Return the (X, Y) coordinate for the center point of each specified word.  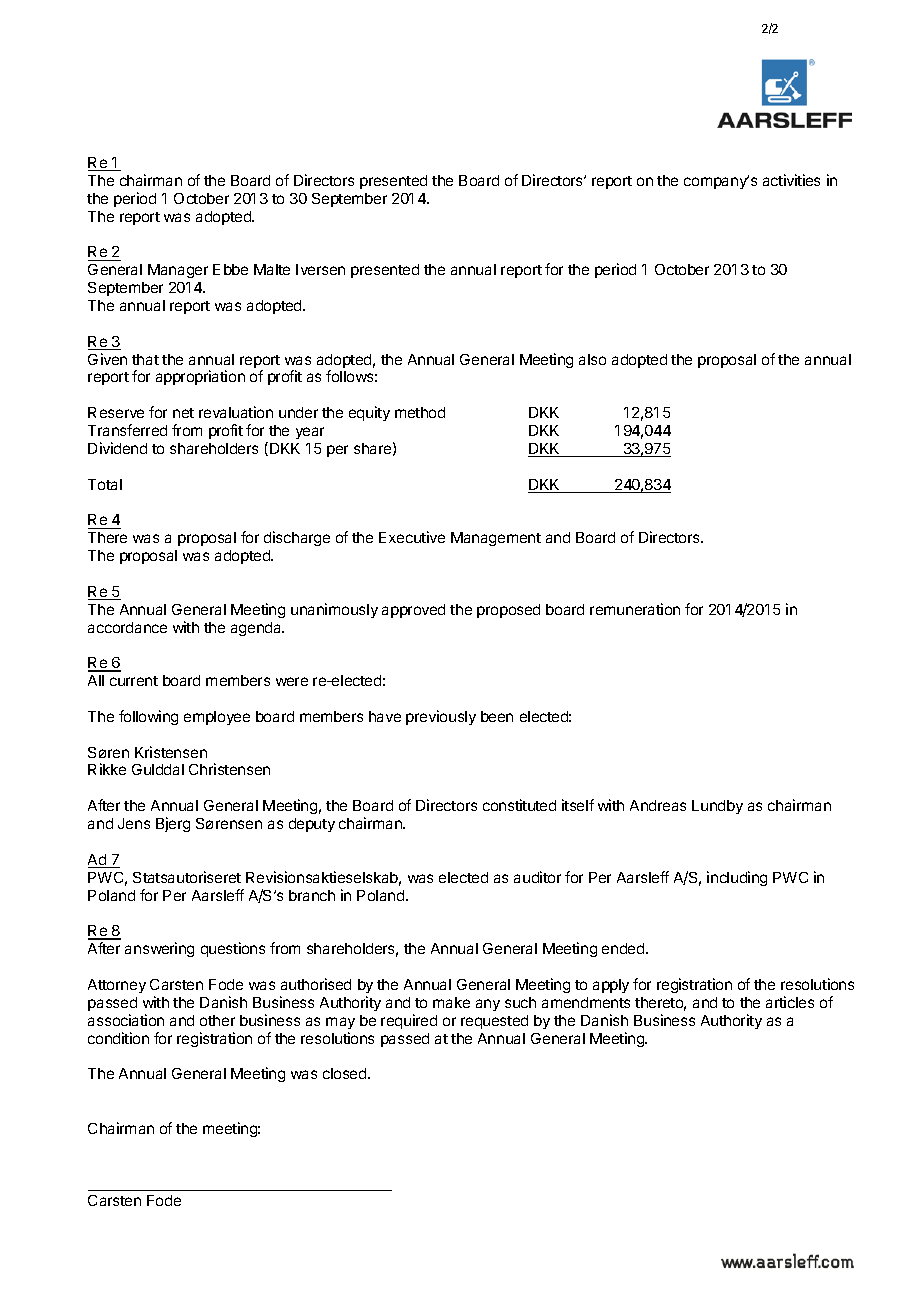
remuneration (635, 609)
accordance (127, 627)
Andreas (658, 805)
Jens (134, 823)
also (592, 359)
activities (791, 180)
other (217, 1020)
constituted (519, 805)
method (420, 412)
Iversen (320, 269)
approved (413, 611)
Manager (178, 271)
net (183, 413)
